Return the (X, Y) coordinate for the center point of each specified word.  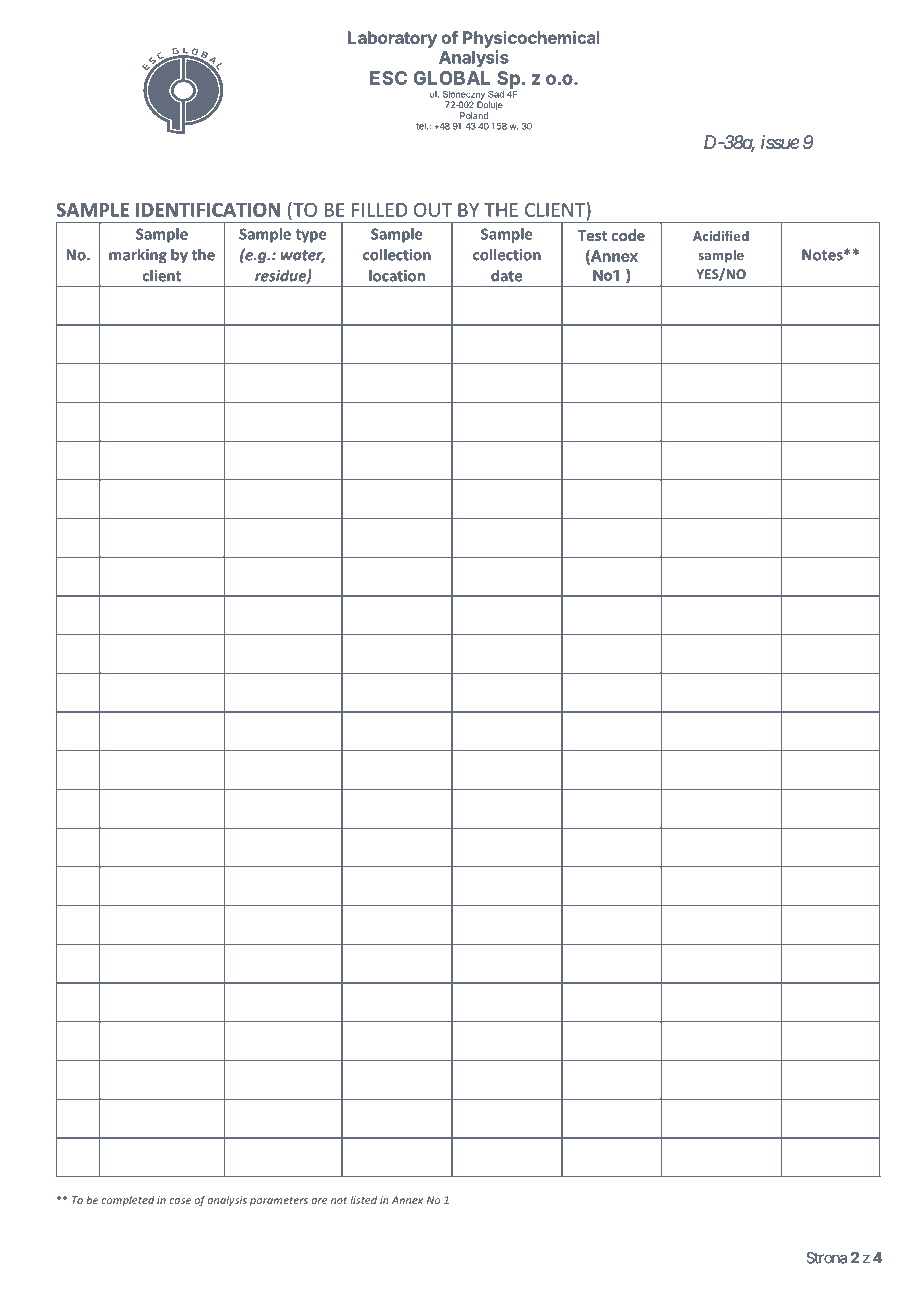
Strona (826, 1258)
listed (363, 1200)
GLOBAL (451, 78)
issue (780, 142)
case (180, 1201)
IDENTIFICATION (208, 209)
